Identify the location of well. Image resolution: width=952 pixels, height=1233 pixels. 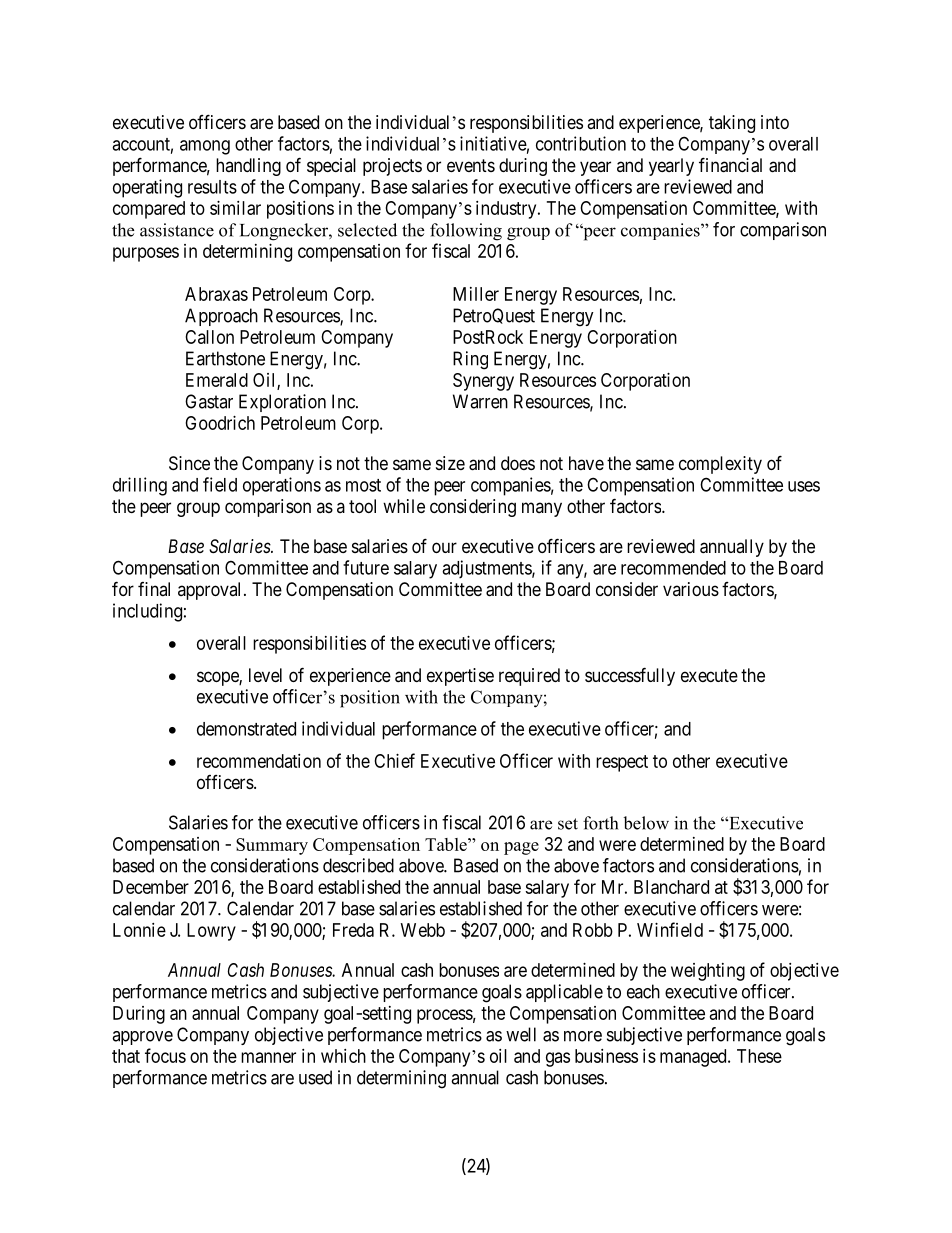
(521, 1034).
